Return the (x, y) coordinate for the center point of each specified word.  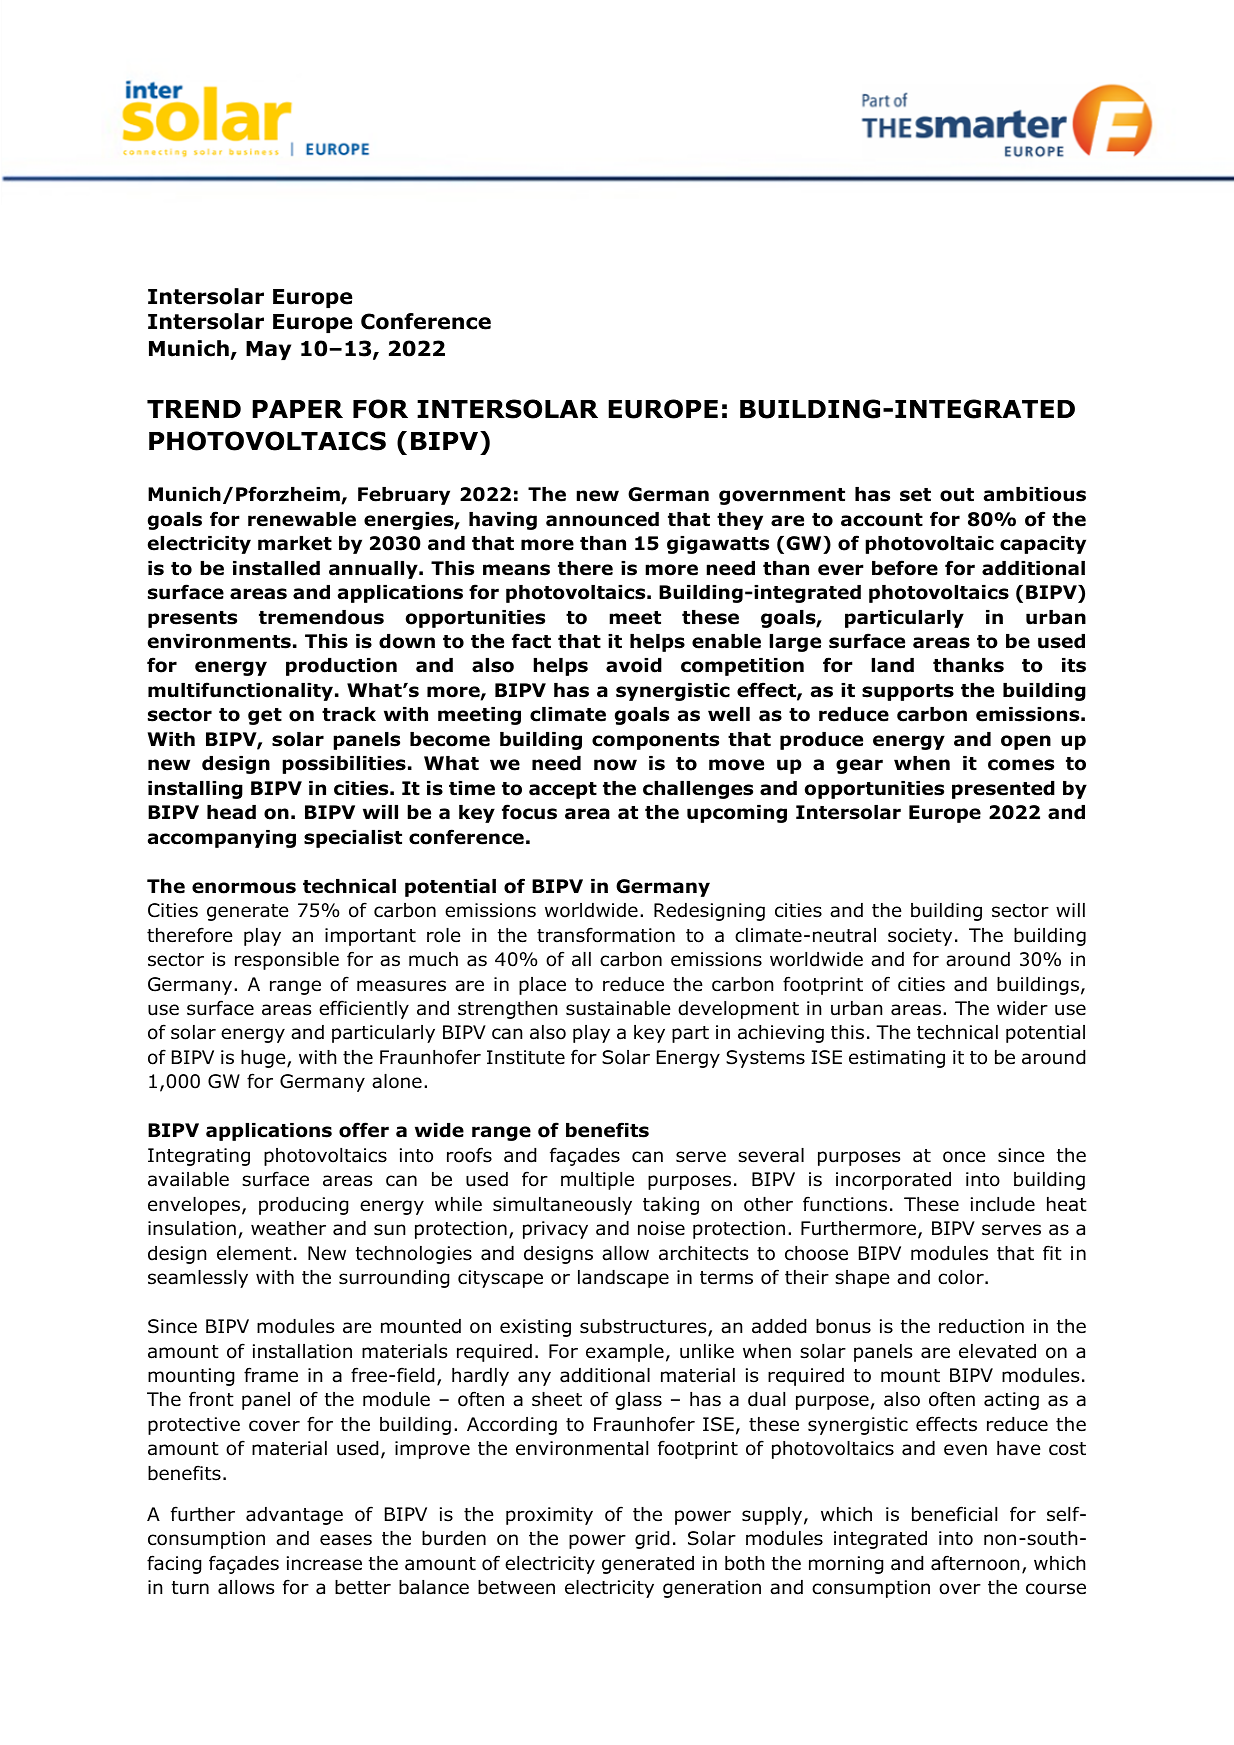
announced (602, 519)
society (920, 937)
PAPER (297, 409)
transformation (606, 935)
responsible (287, 961)
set (915, 495)
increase (324, 1563)
